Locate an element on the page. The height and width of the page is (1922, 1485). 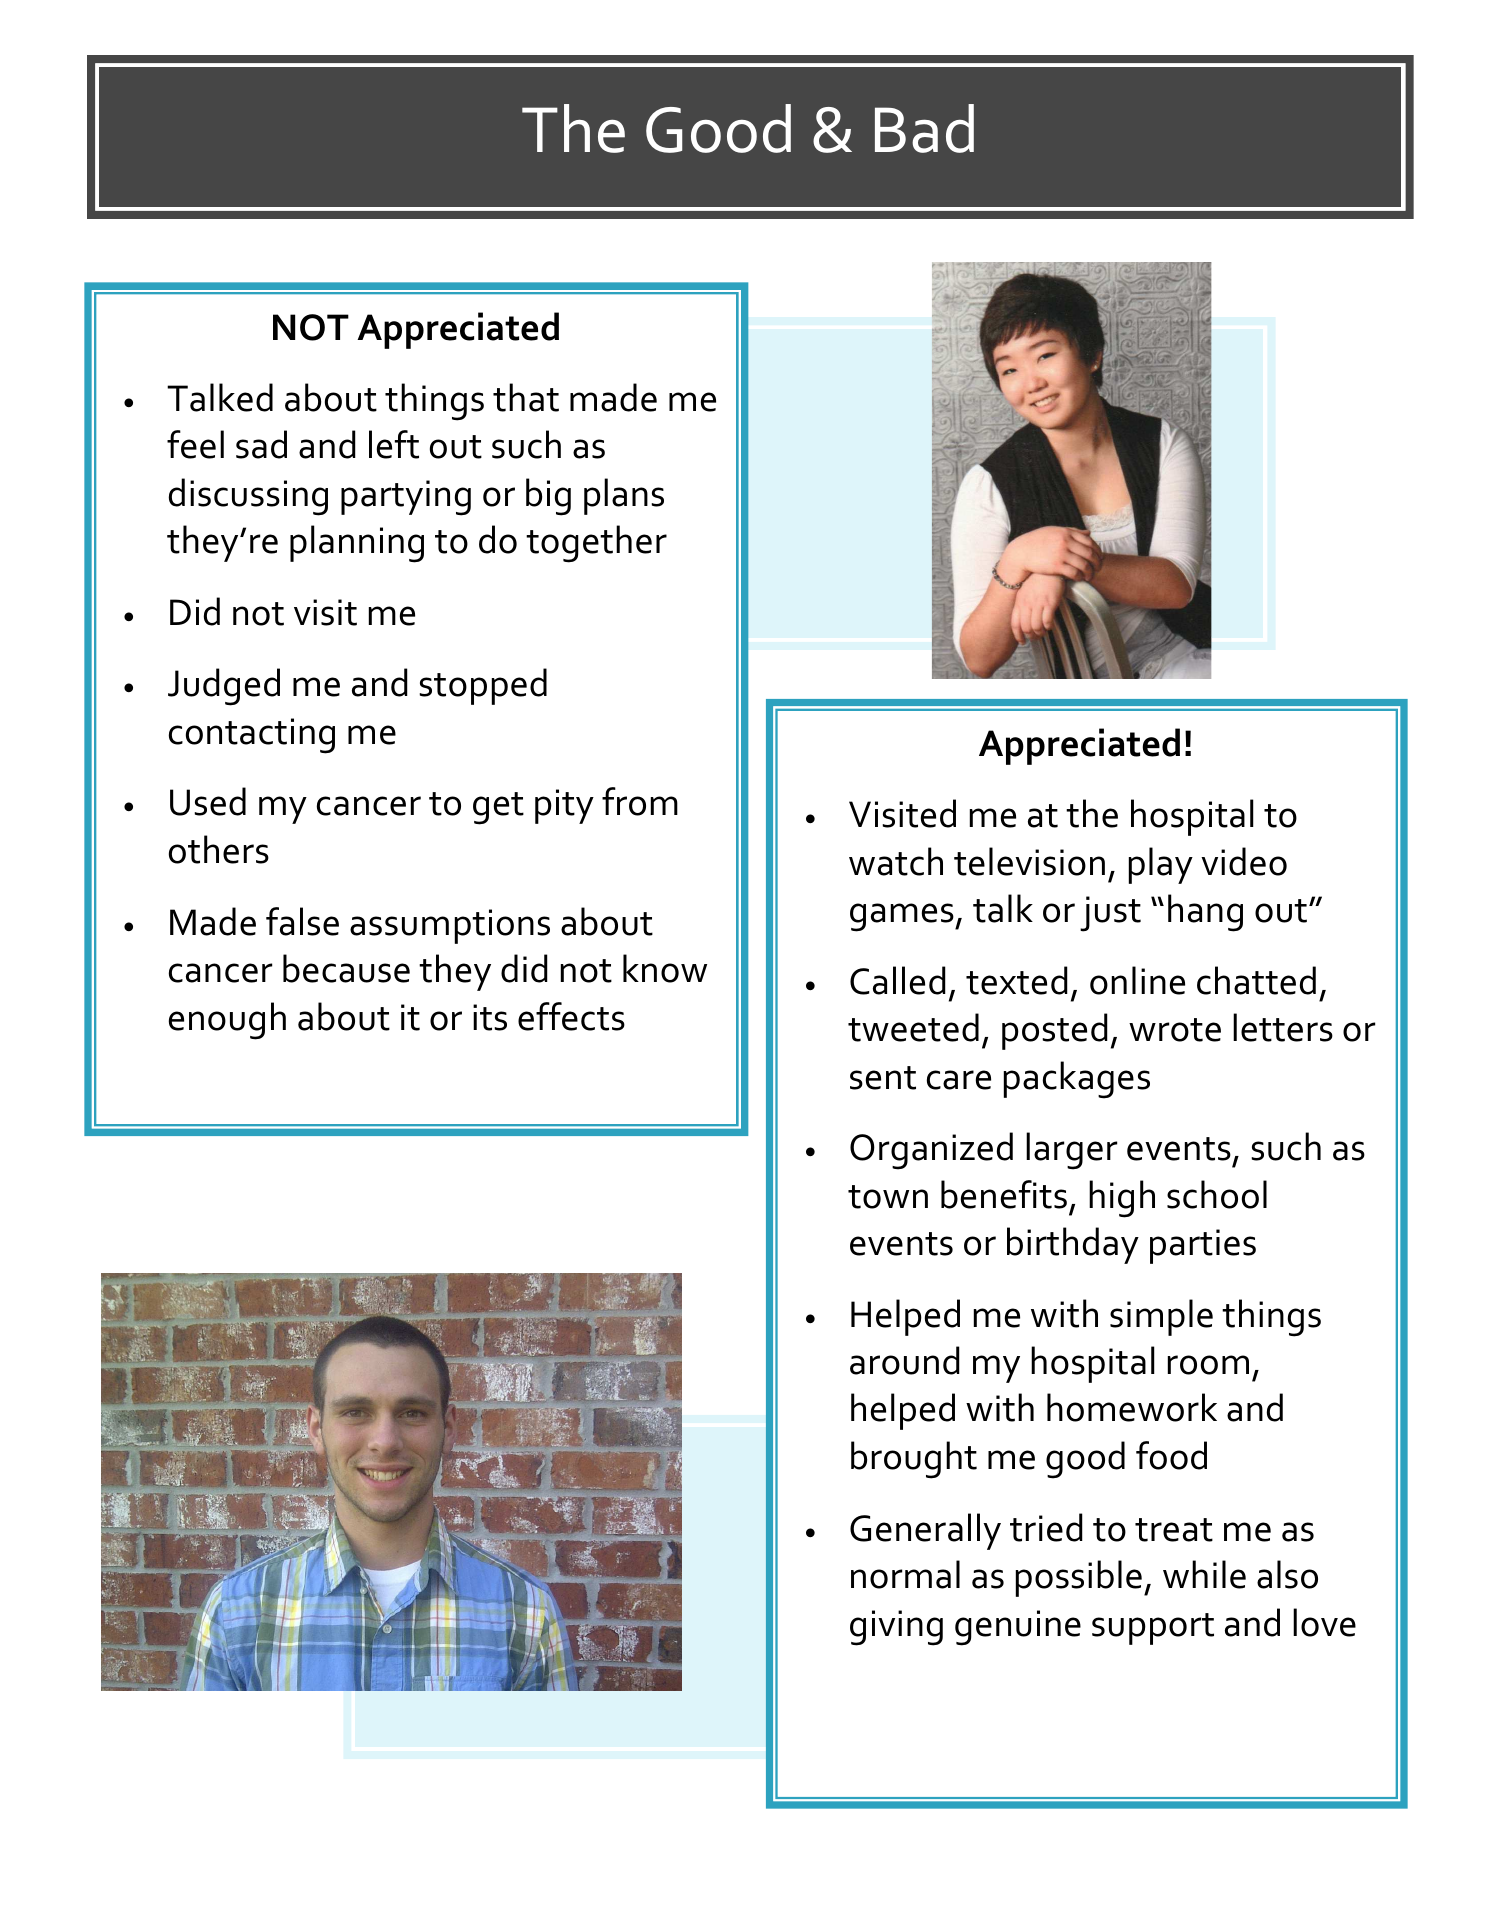
plans is located at coordinates (624, 496).
